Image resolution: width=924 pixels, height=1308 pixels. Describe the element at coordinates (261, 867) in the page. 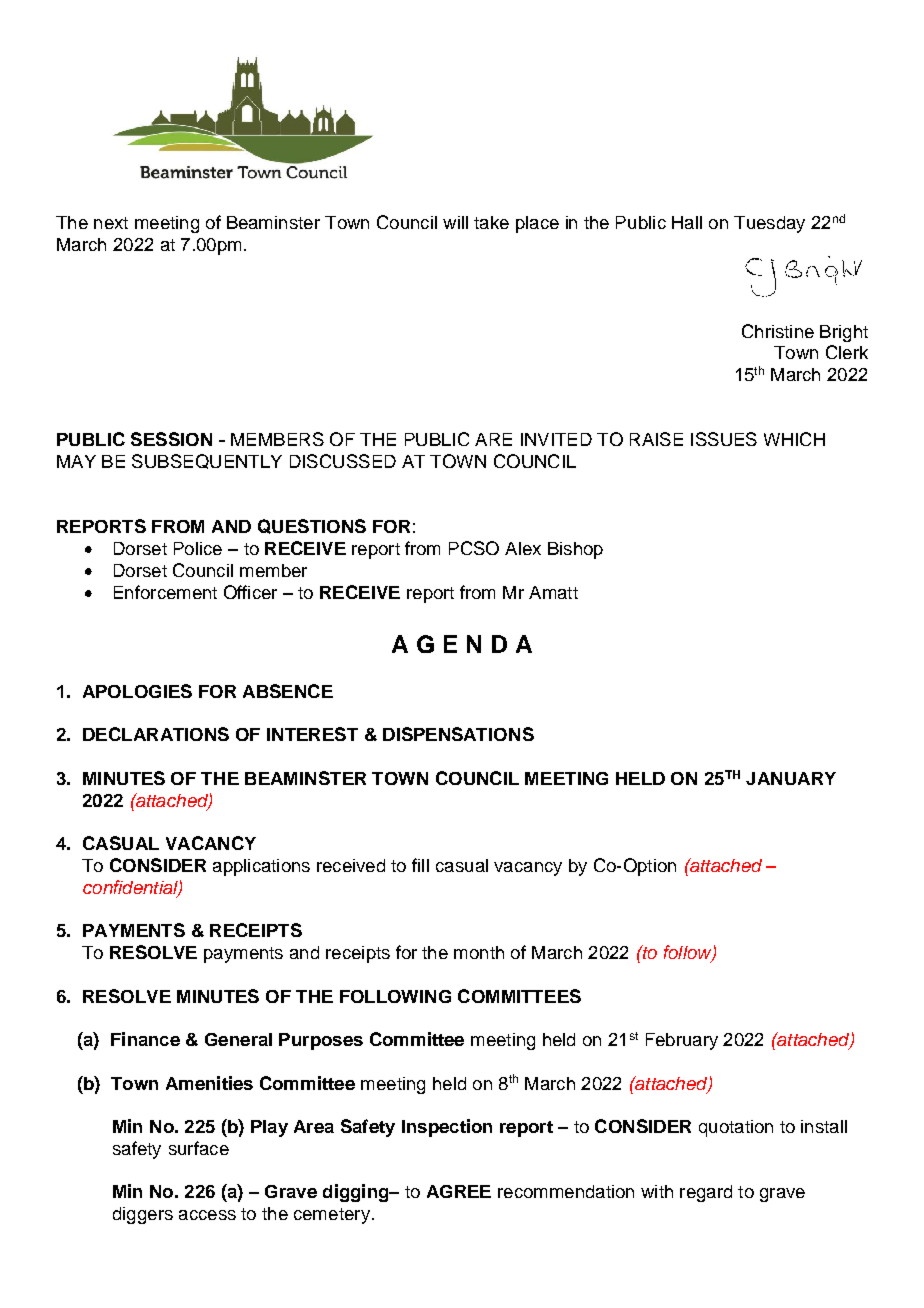

I see `applications` at that location.
